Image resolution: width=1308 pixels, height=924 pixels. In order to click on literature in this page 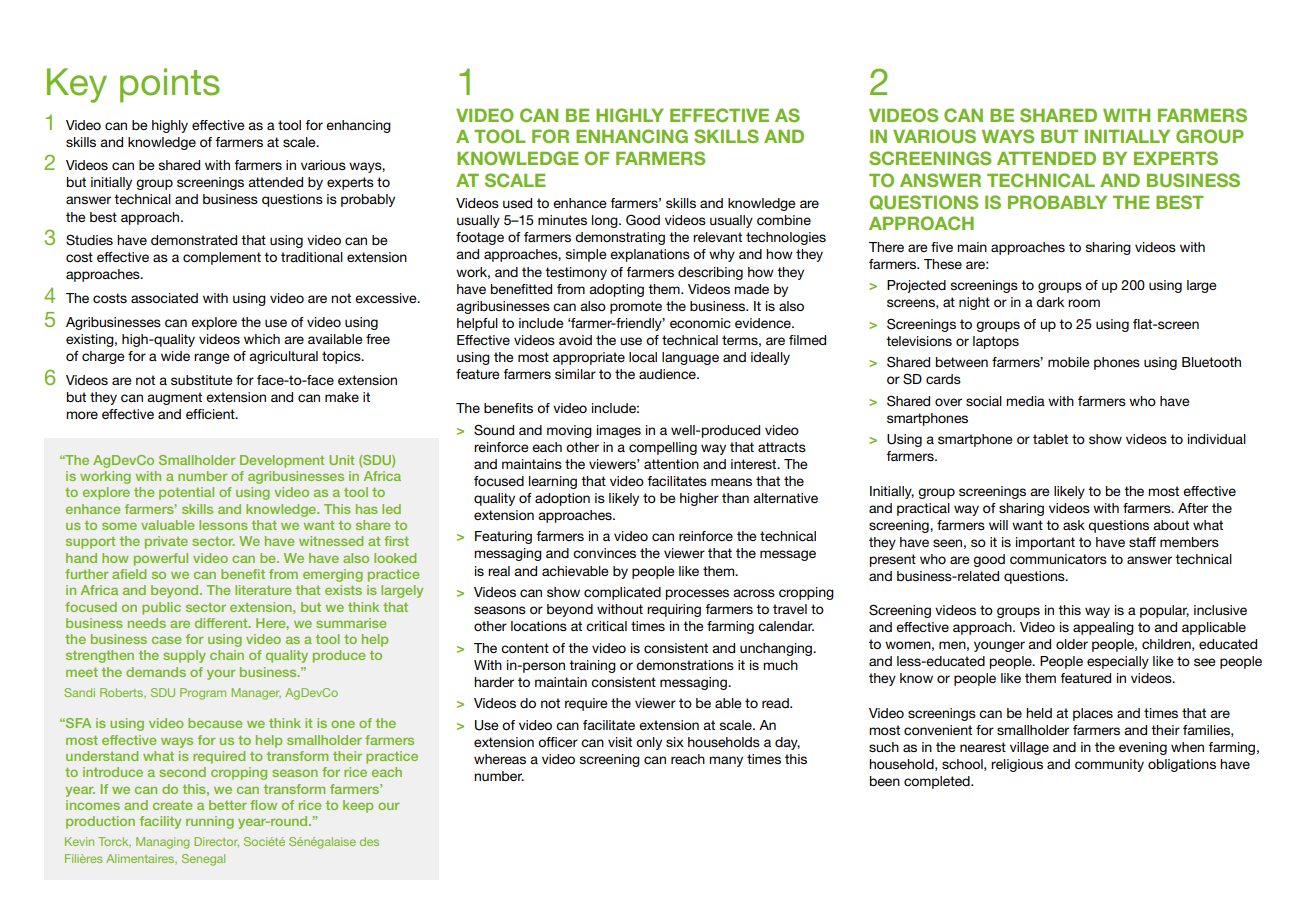, I will do `click(263, 590)`.
